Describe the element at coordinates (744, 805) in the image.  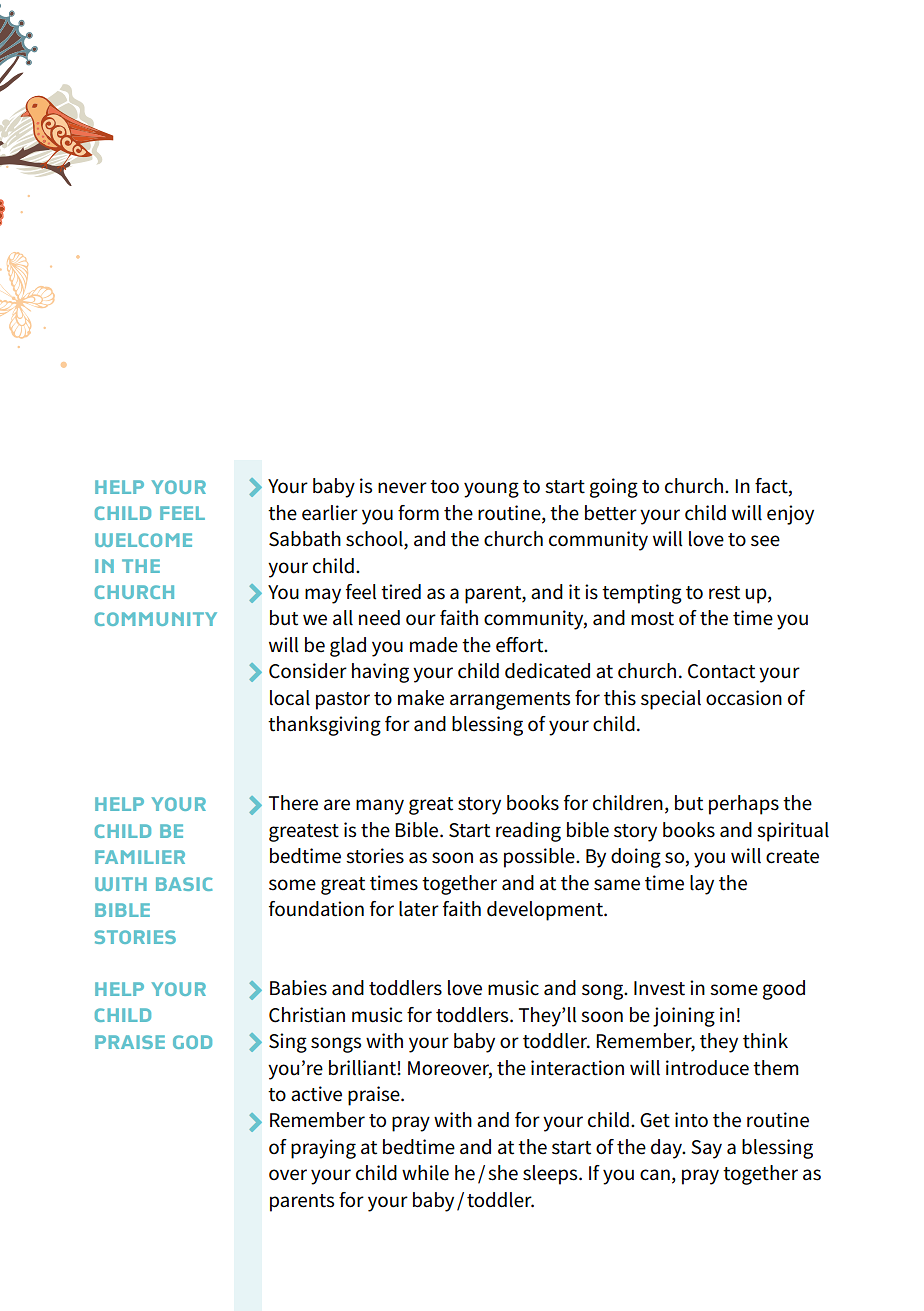
I see `perhaps` at that location.
